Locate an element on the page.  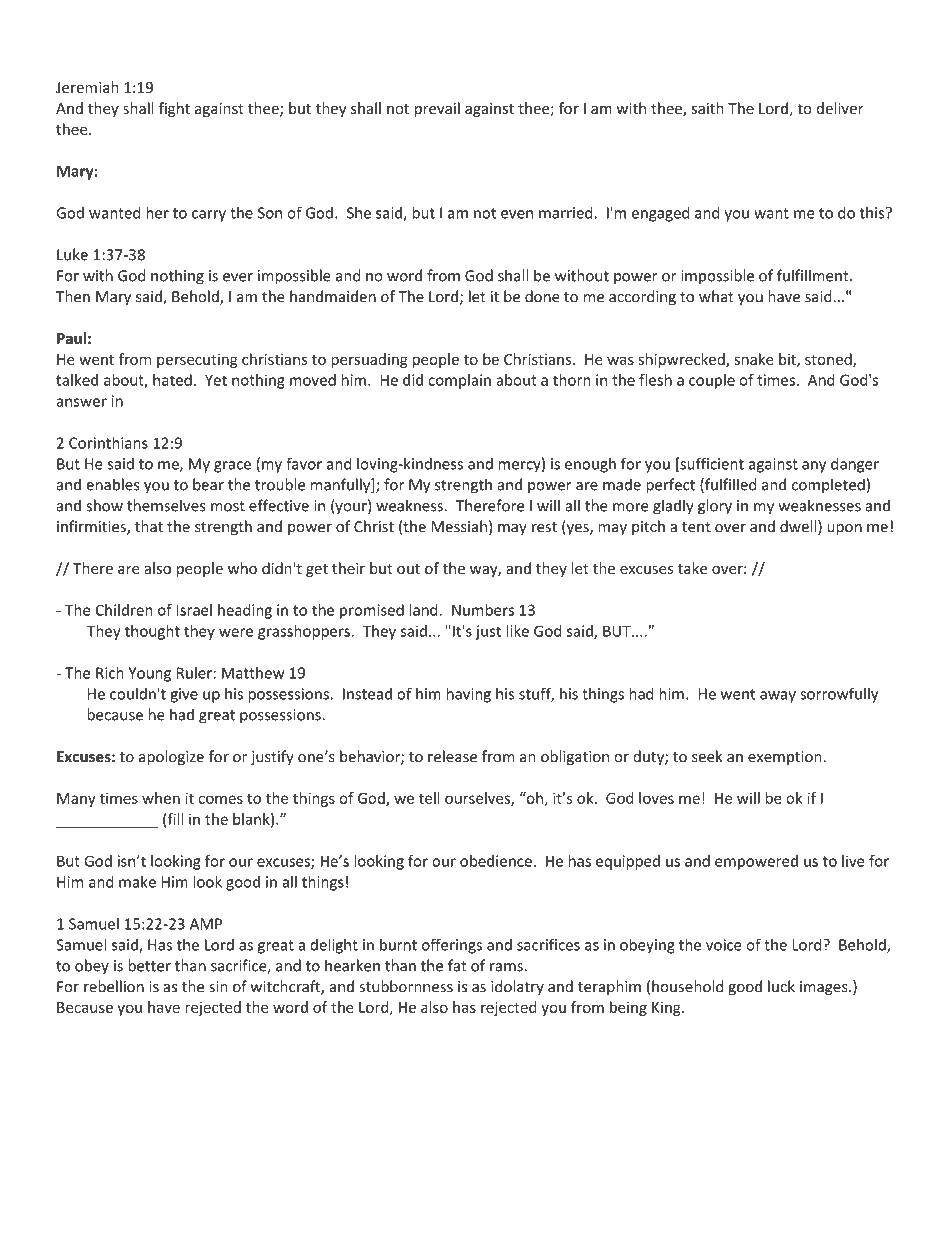
that is located at coordinates (149, 526).
